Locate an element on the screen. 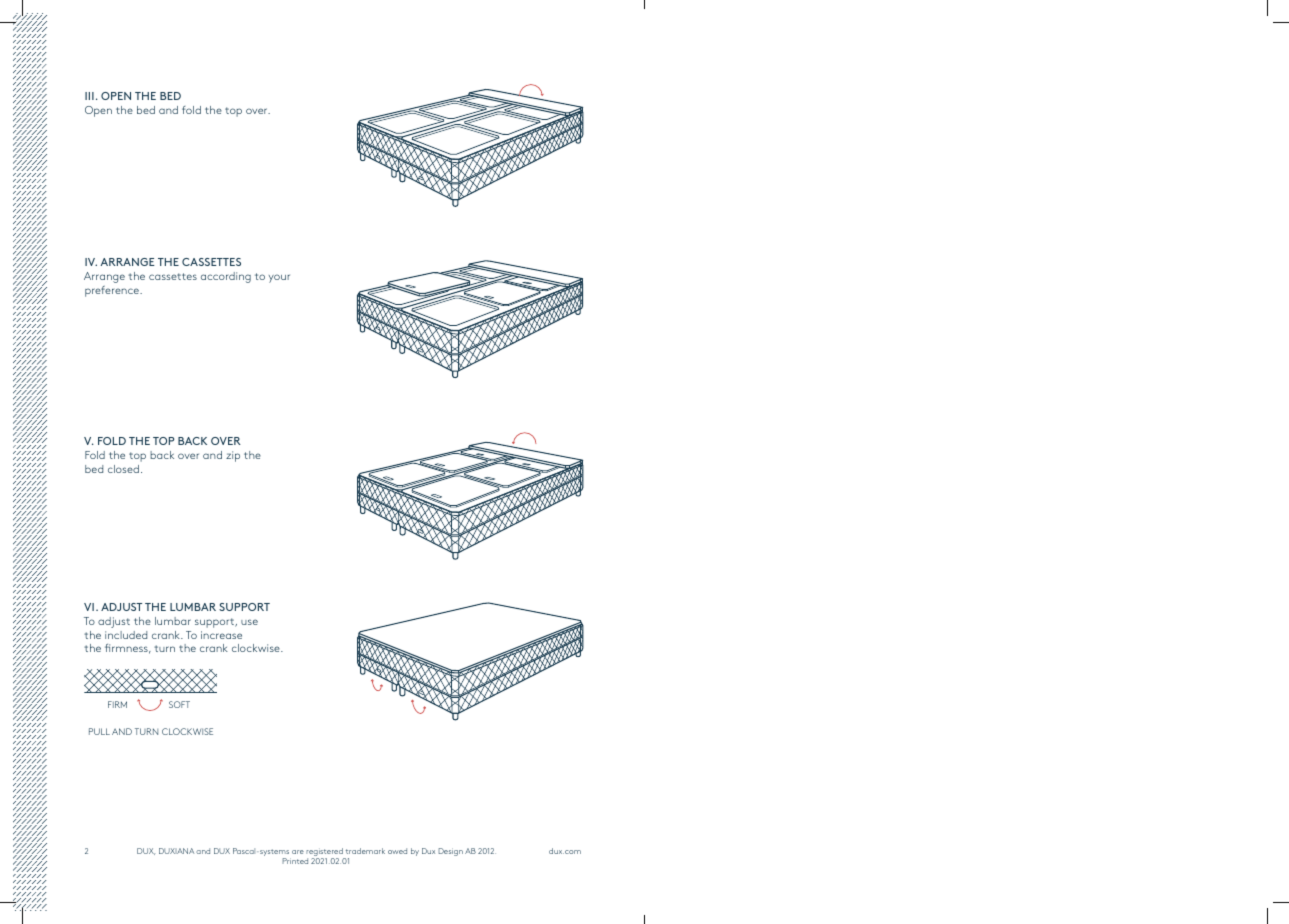 This screenshot has width=1289, height=924. your is located at coordinates (279, 278).
